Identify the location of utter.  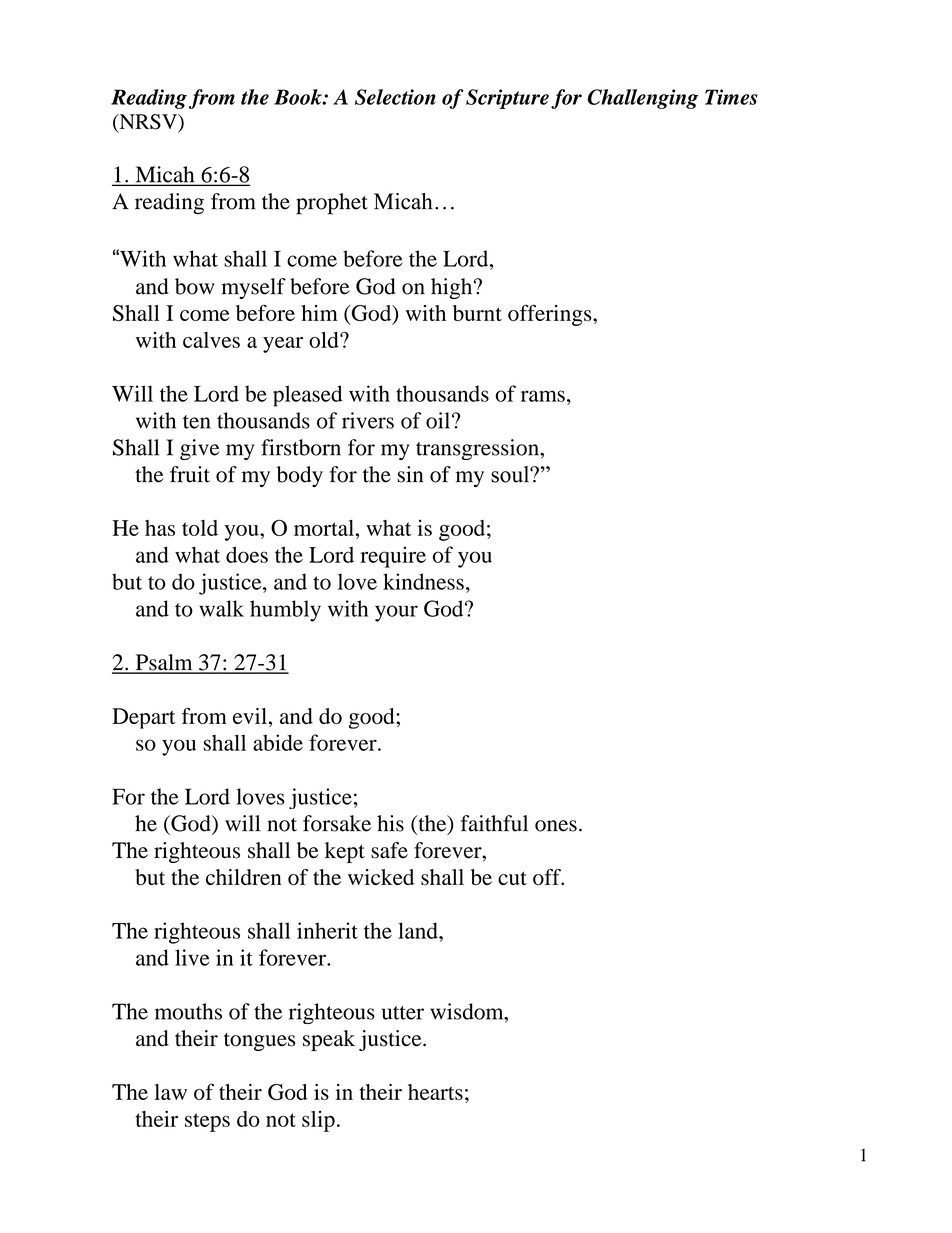
(403, 1013).
